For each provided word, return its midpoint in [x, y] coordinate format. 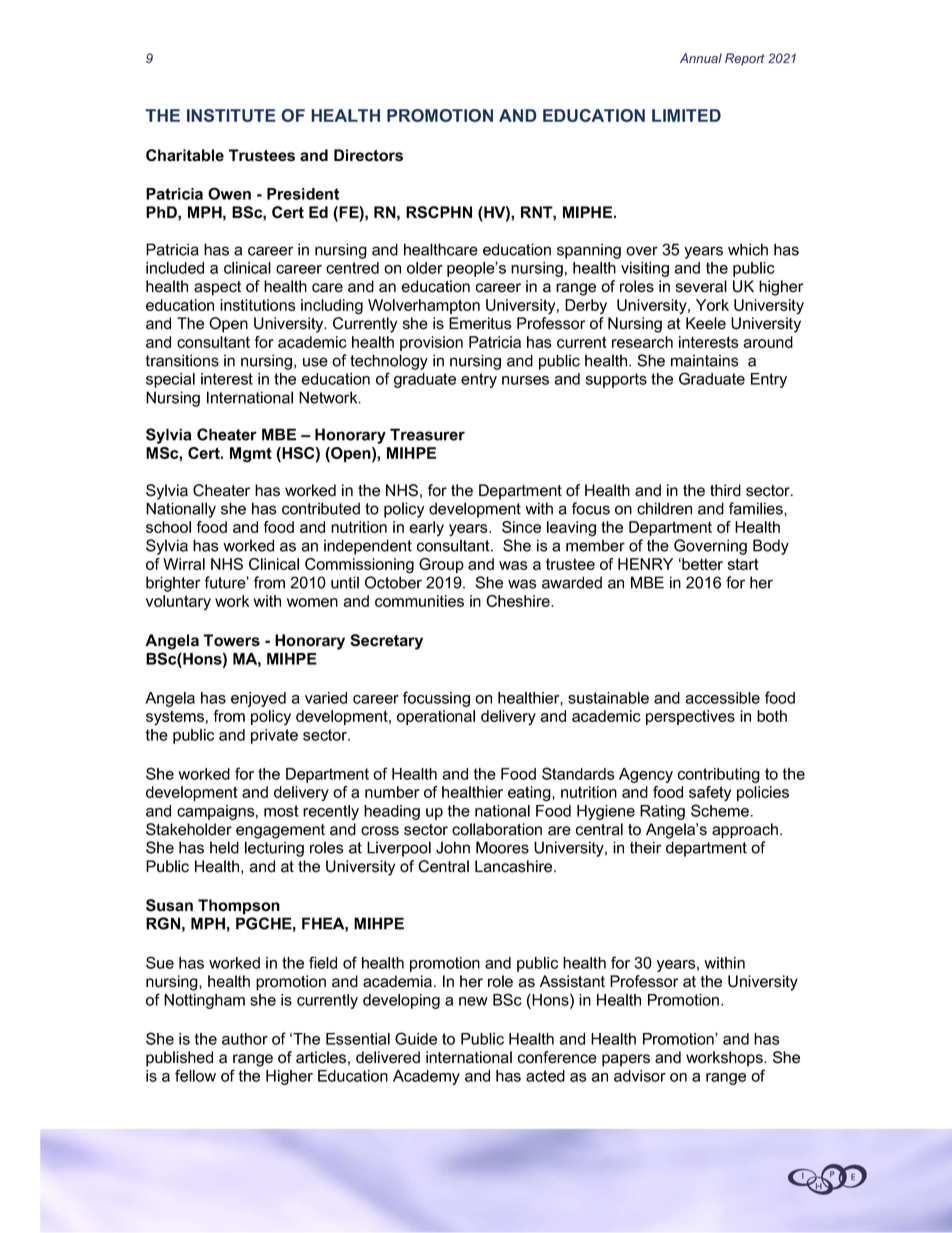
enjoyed [258, 699]
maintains [705, 360]
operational [436, 717]
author [245, 1039]
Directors [368, 155]
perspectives [690, 717]
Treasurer [427, 434]
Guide [416, 1038]
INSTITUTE [231, 115]
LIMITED [686, 115]
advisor [640, 1076]
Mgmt [251, 455]
